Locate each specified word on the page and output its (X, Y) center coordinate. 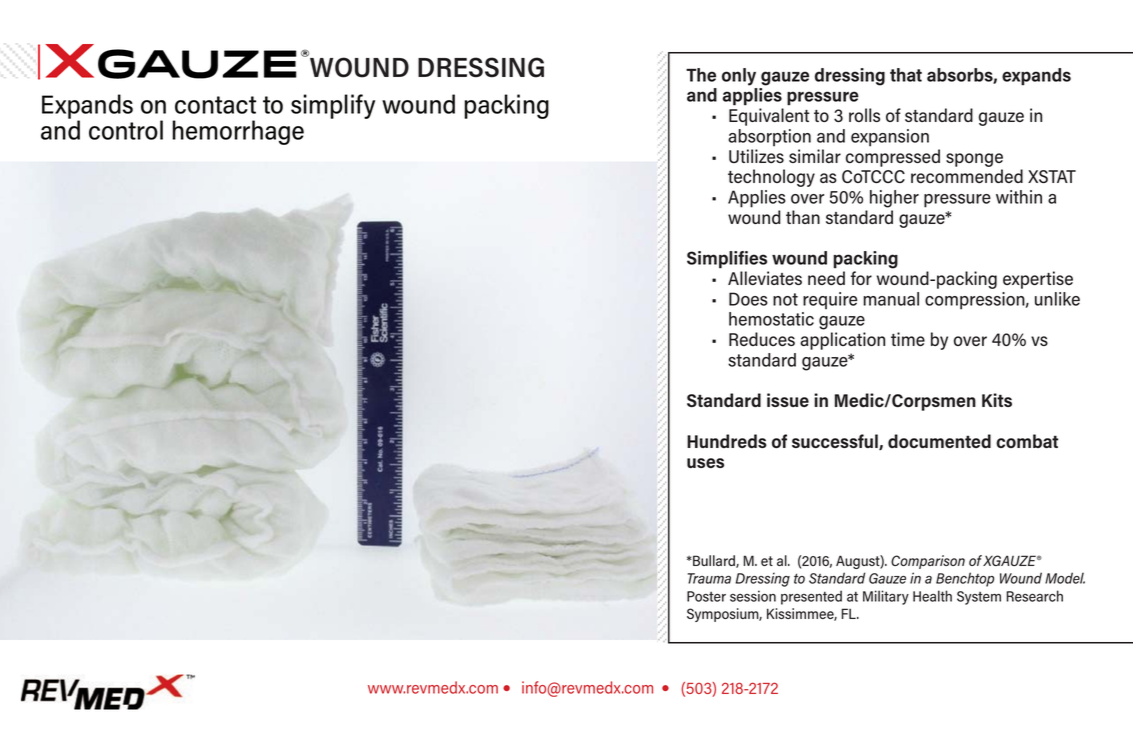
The (701, 75)
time (908, 339)
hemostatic (771, 319)
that (906, 75)
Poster (706, 596)
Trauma (709, 578)
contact (215, 105)
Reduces (762, 339)
